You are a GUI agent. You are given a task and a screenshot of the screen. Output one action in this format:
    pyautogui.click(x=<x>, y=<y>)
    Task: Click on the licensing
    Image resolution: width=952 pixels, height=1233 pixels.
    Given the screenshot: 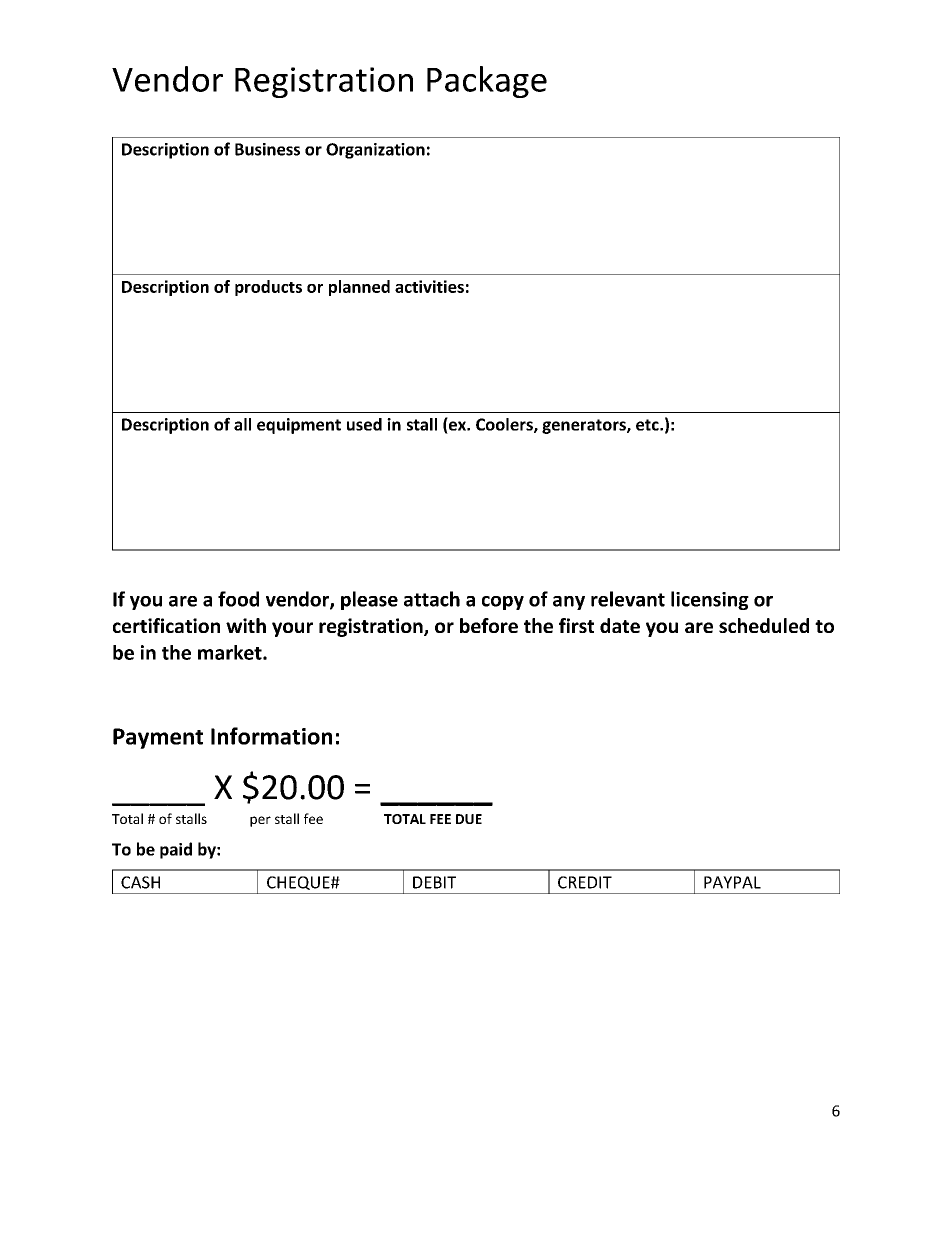 What is the action you would take?
    pyautogui.click(x=710, y=600)
